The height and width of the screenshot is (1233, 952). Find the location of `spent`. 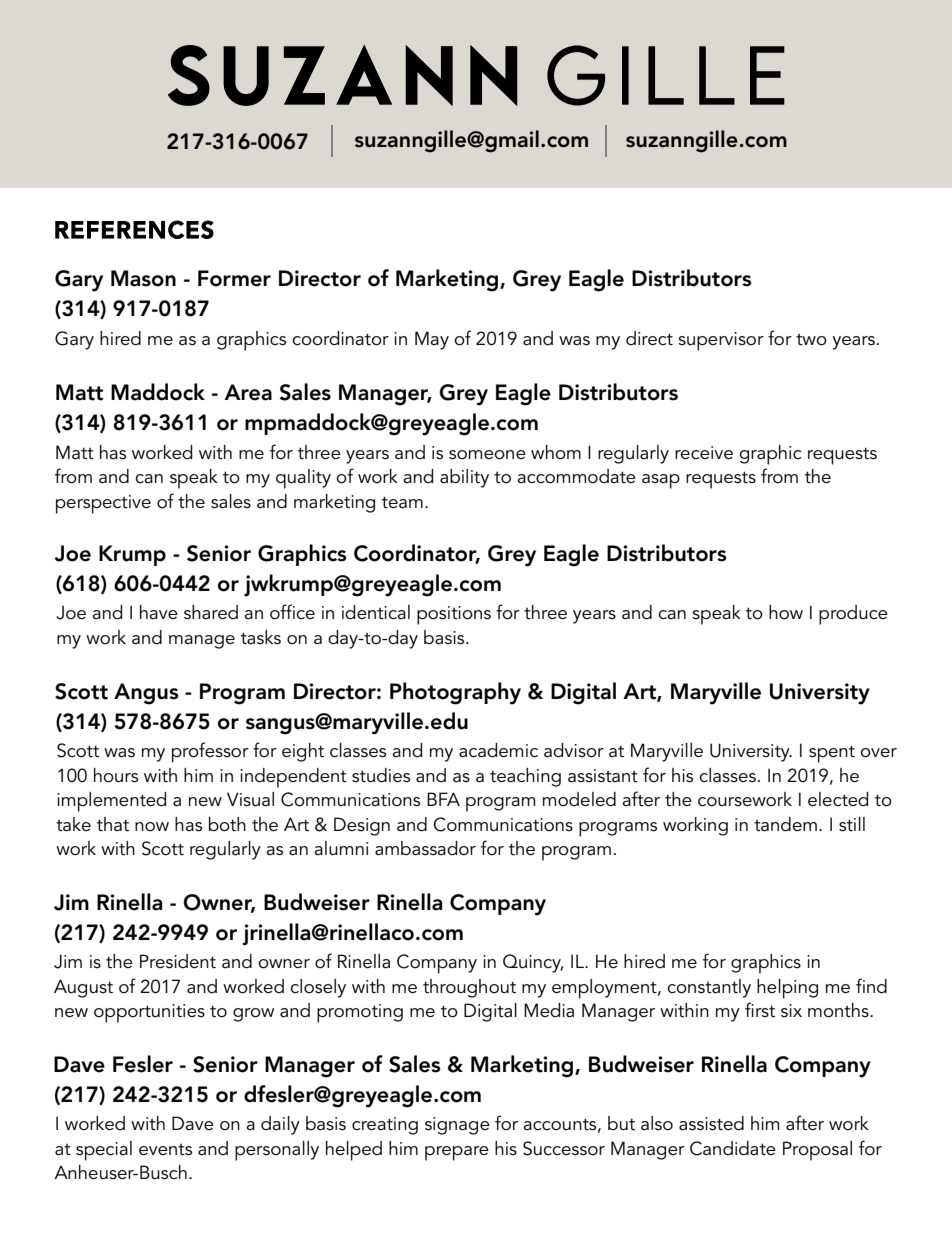

spent is located at coordinates (832, 754).
